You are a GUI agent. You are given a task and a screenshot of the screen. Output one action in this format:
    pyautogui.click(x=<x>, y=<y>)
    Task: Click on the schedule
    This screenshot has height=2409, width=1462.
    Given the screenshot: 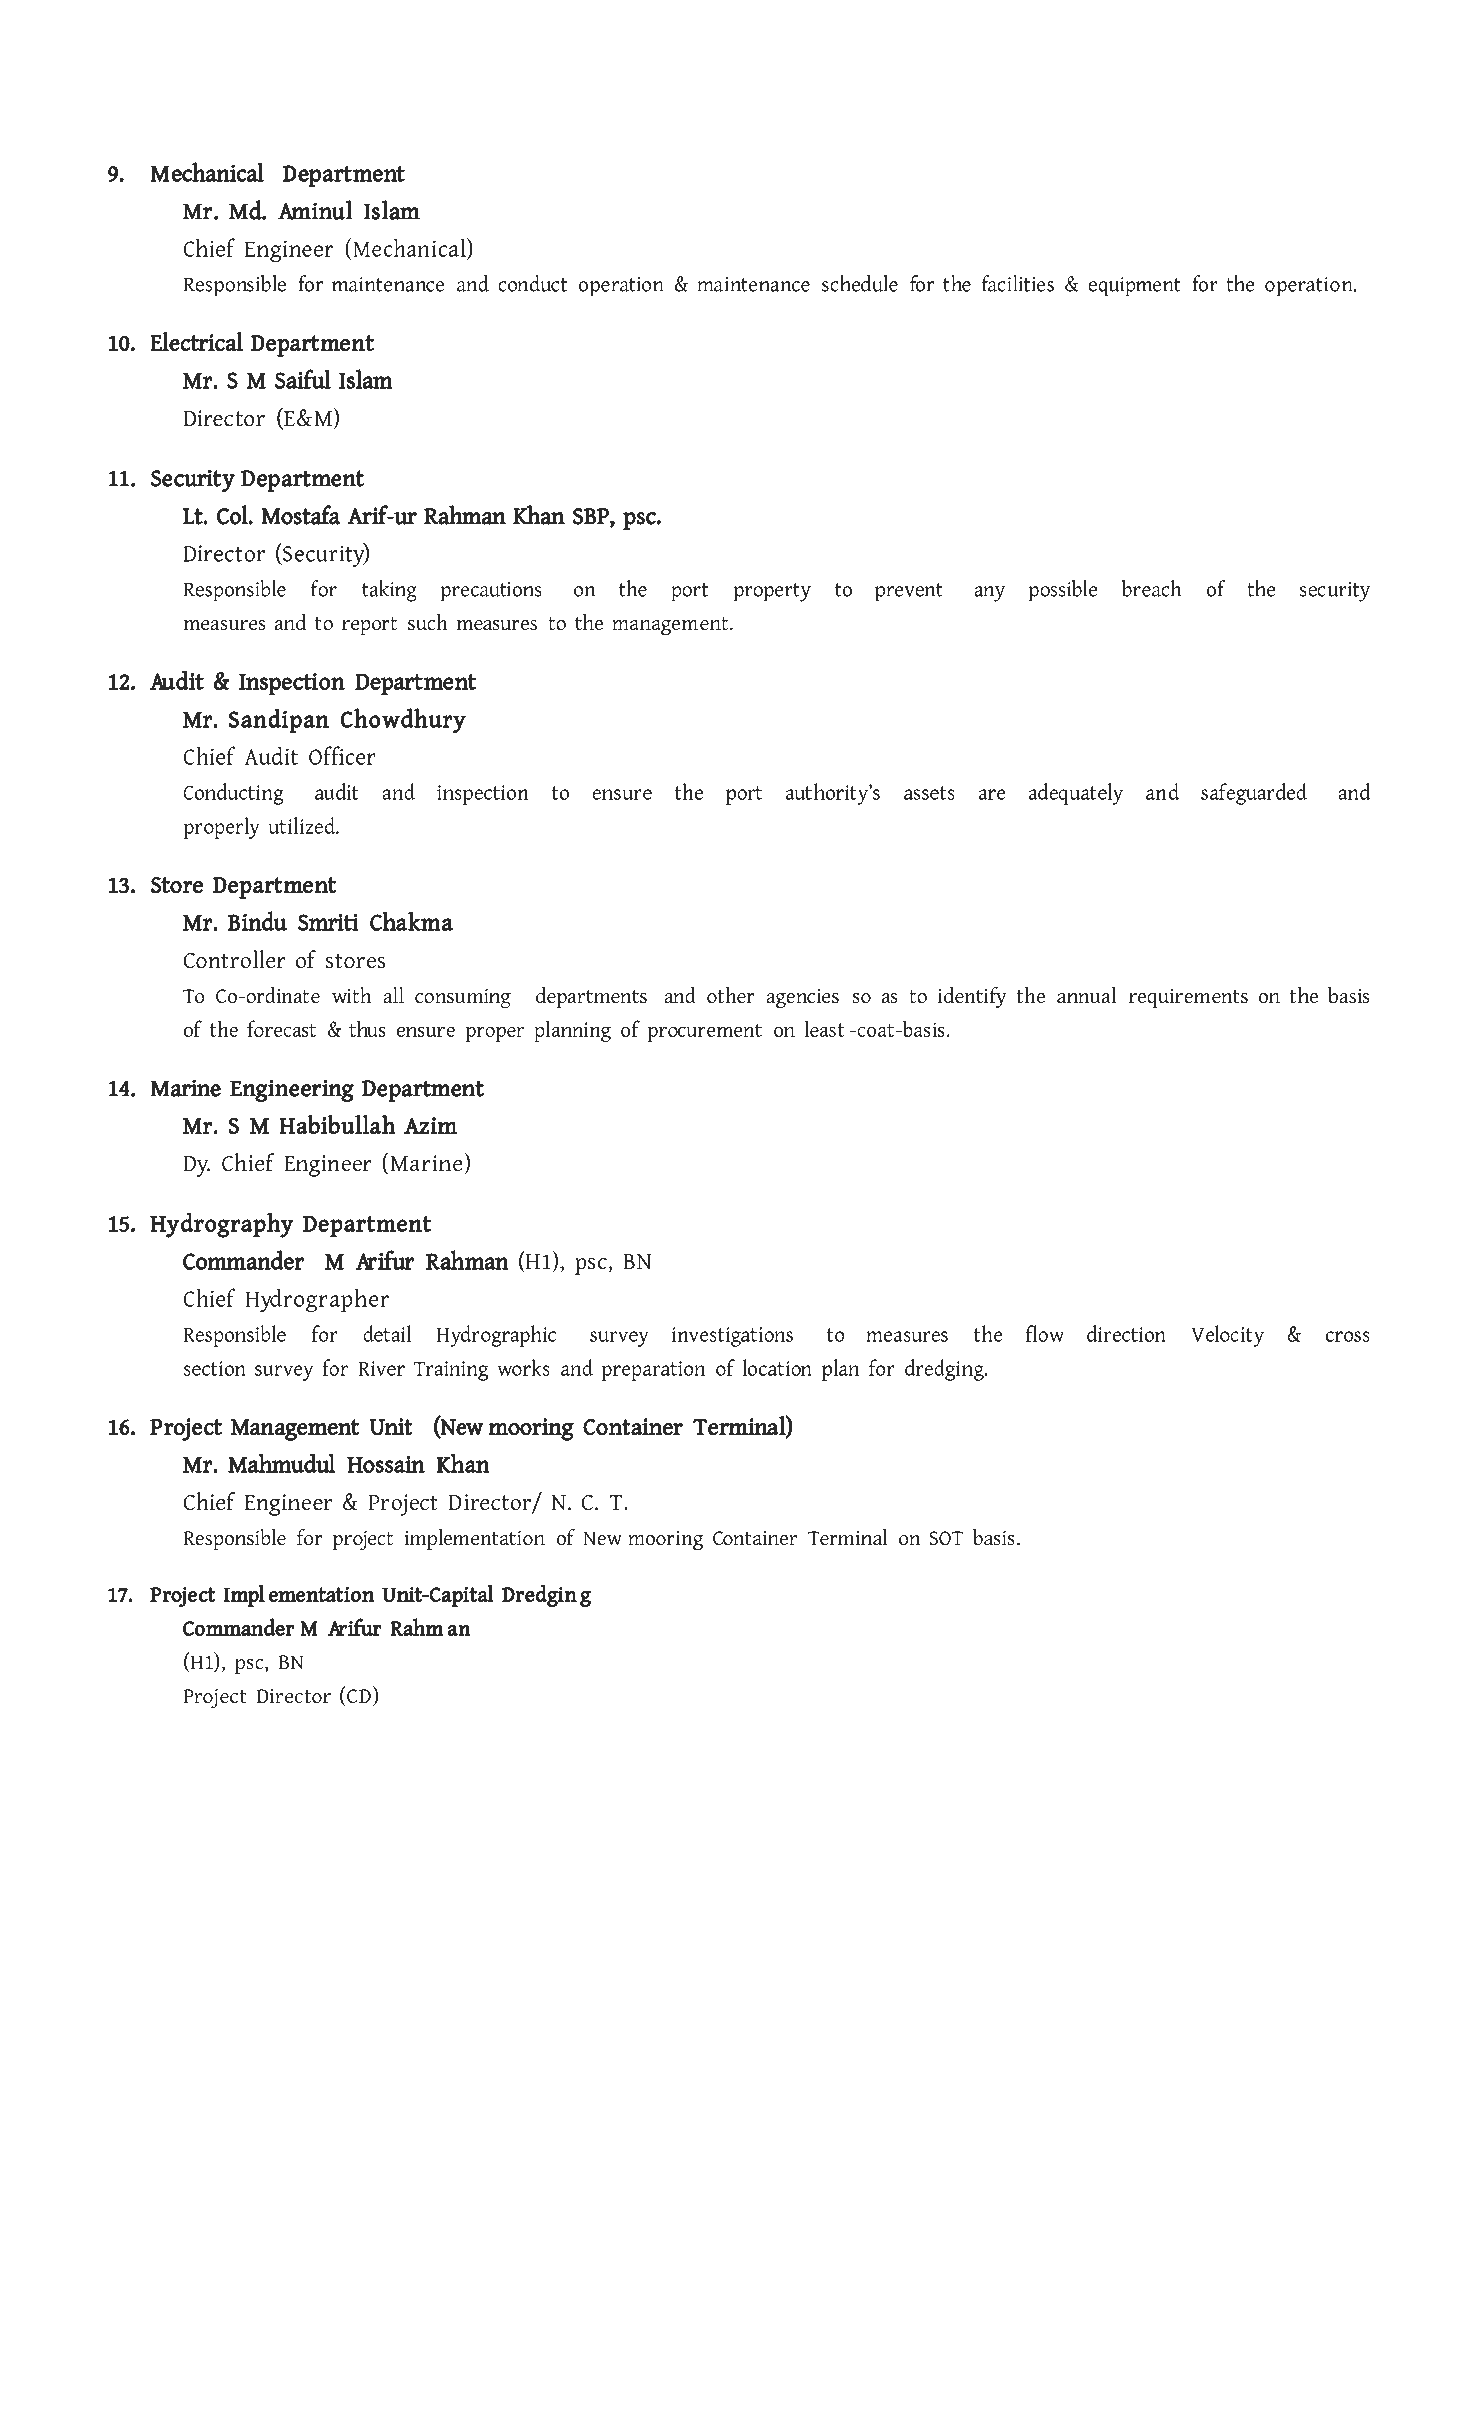 What is the action you would take?
    pyautogui.click(x=860, y=283)
